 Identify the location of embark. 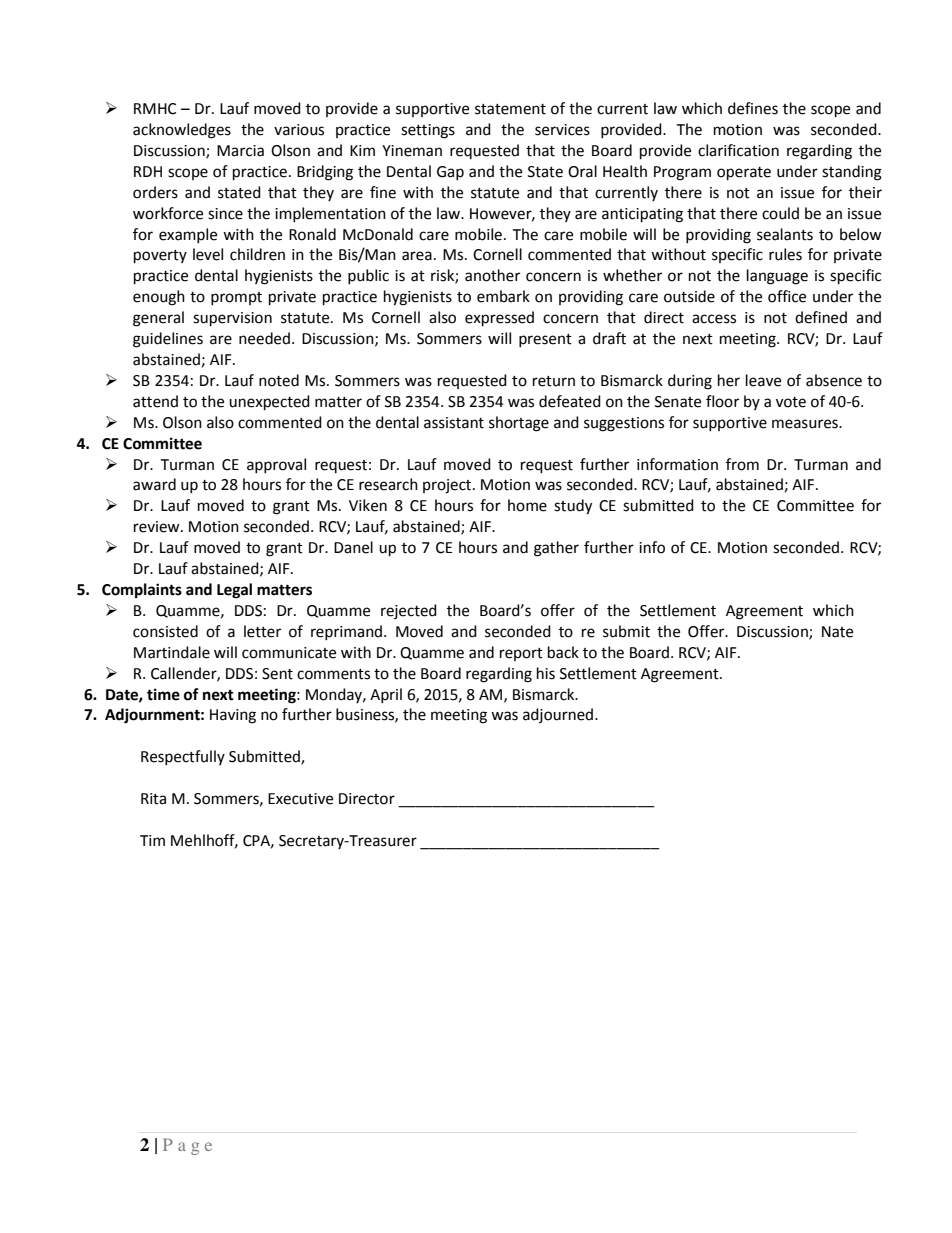
(503, 296).
